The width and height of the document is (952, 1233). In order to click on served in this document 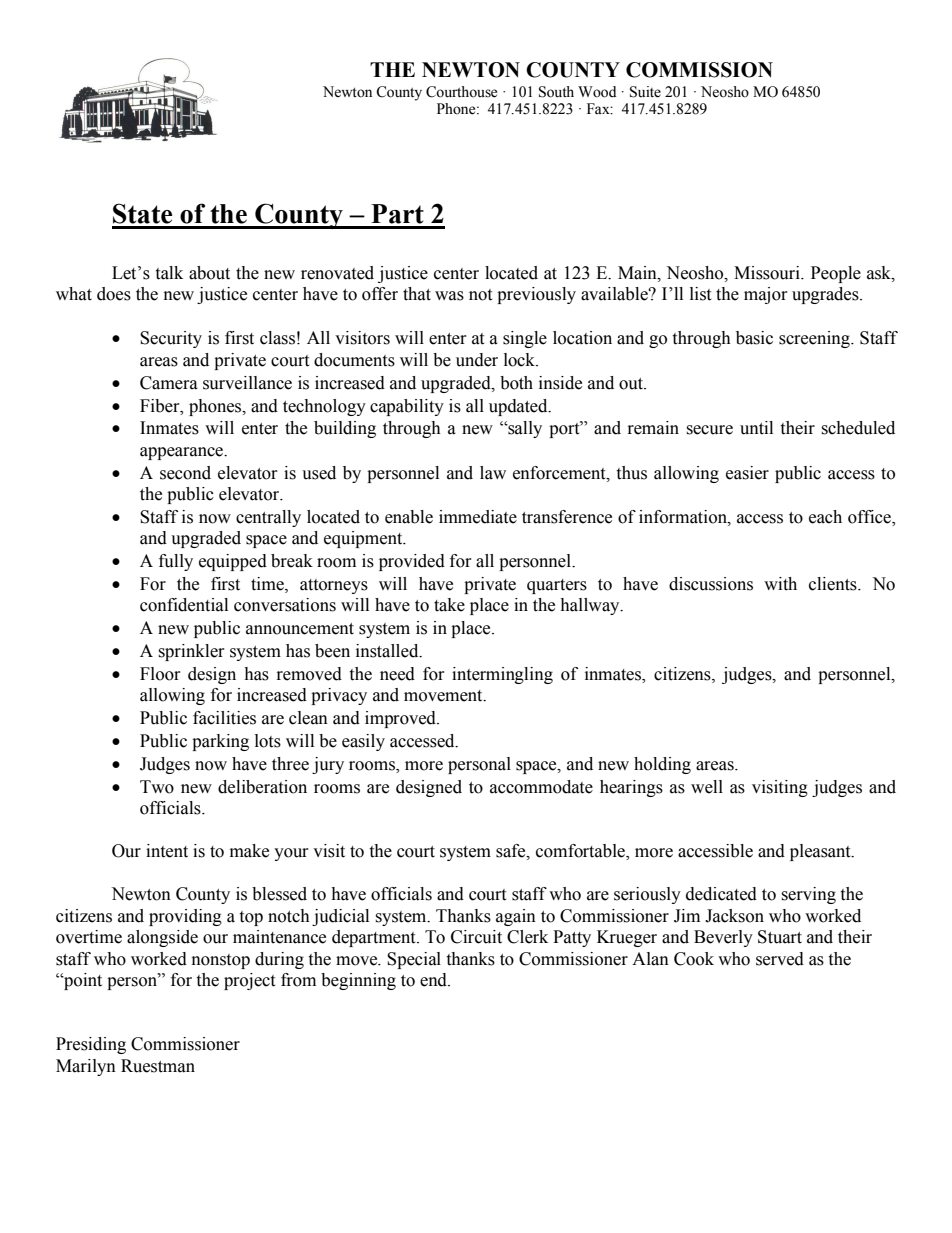, I will do `click(780, 959)`.
